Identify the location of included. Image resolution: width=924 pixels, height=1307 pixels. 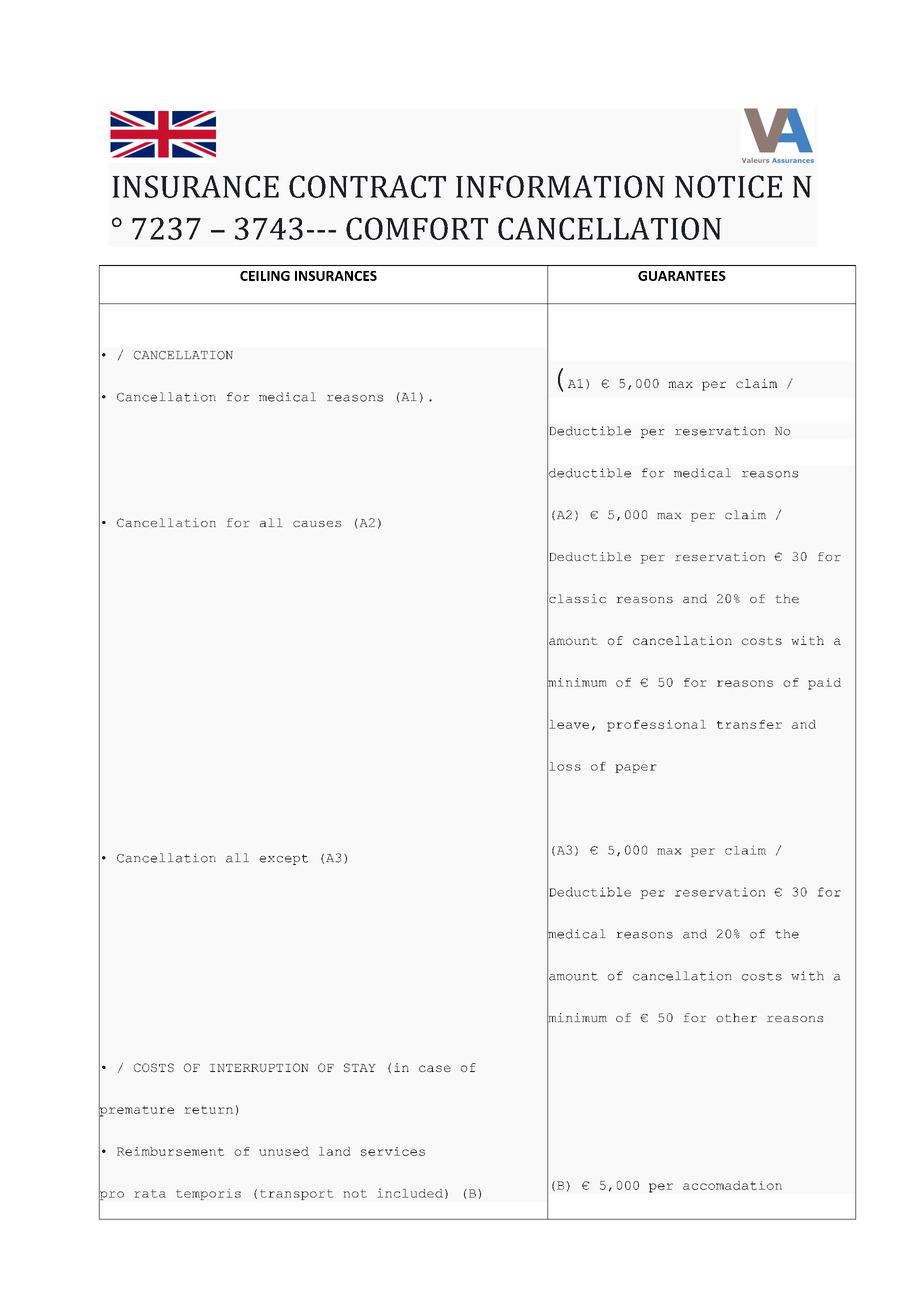
(410, 1193).
